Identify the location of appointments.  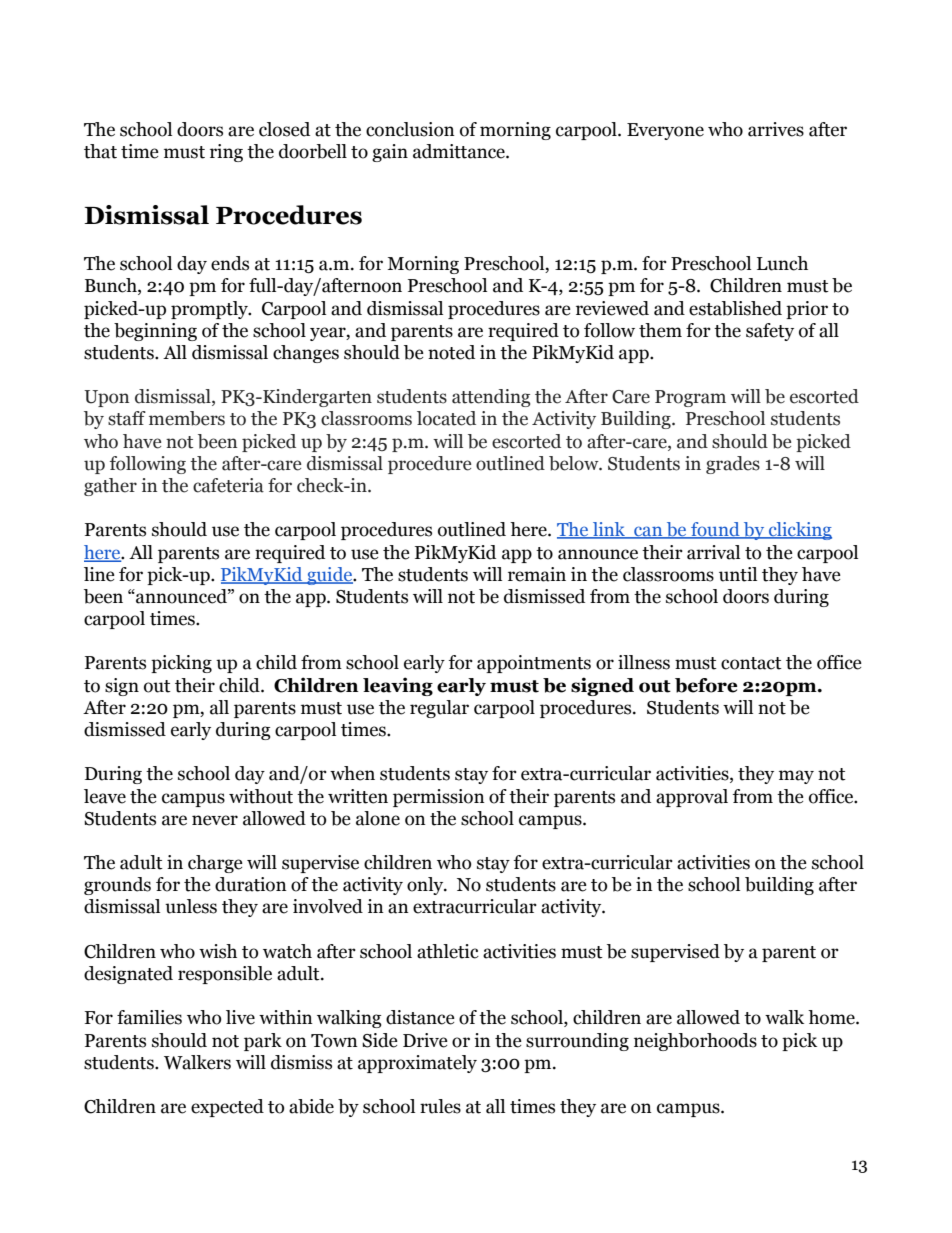
(534, 664).
